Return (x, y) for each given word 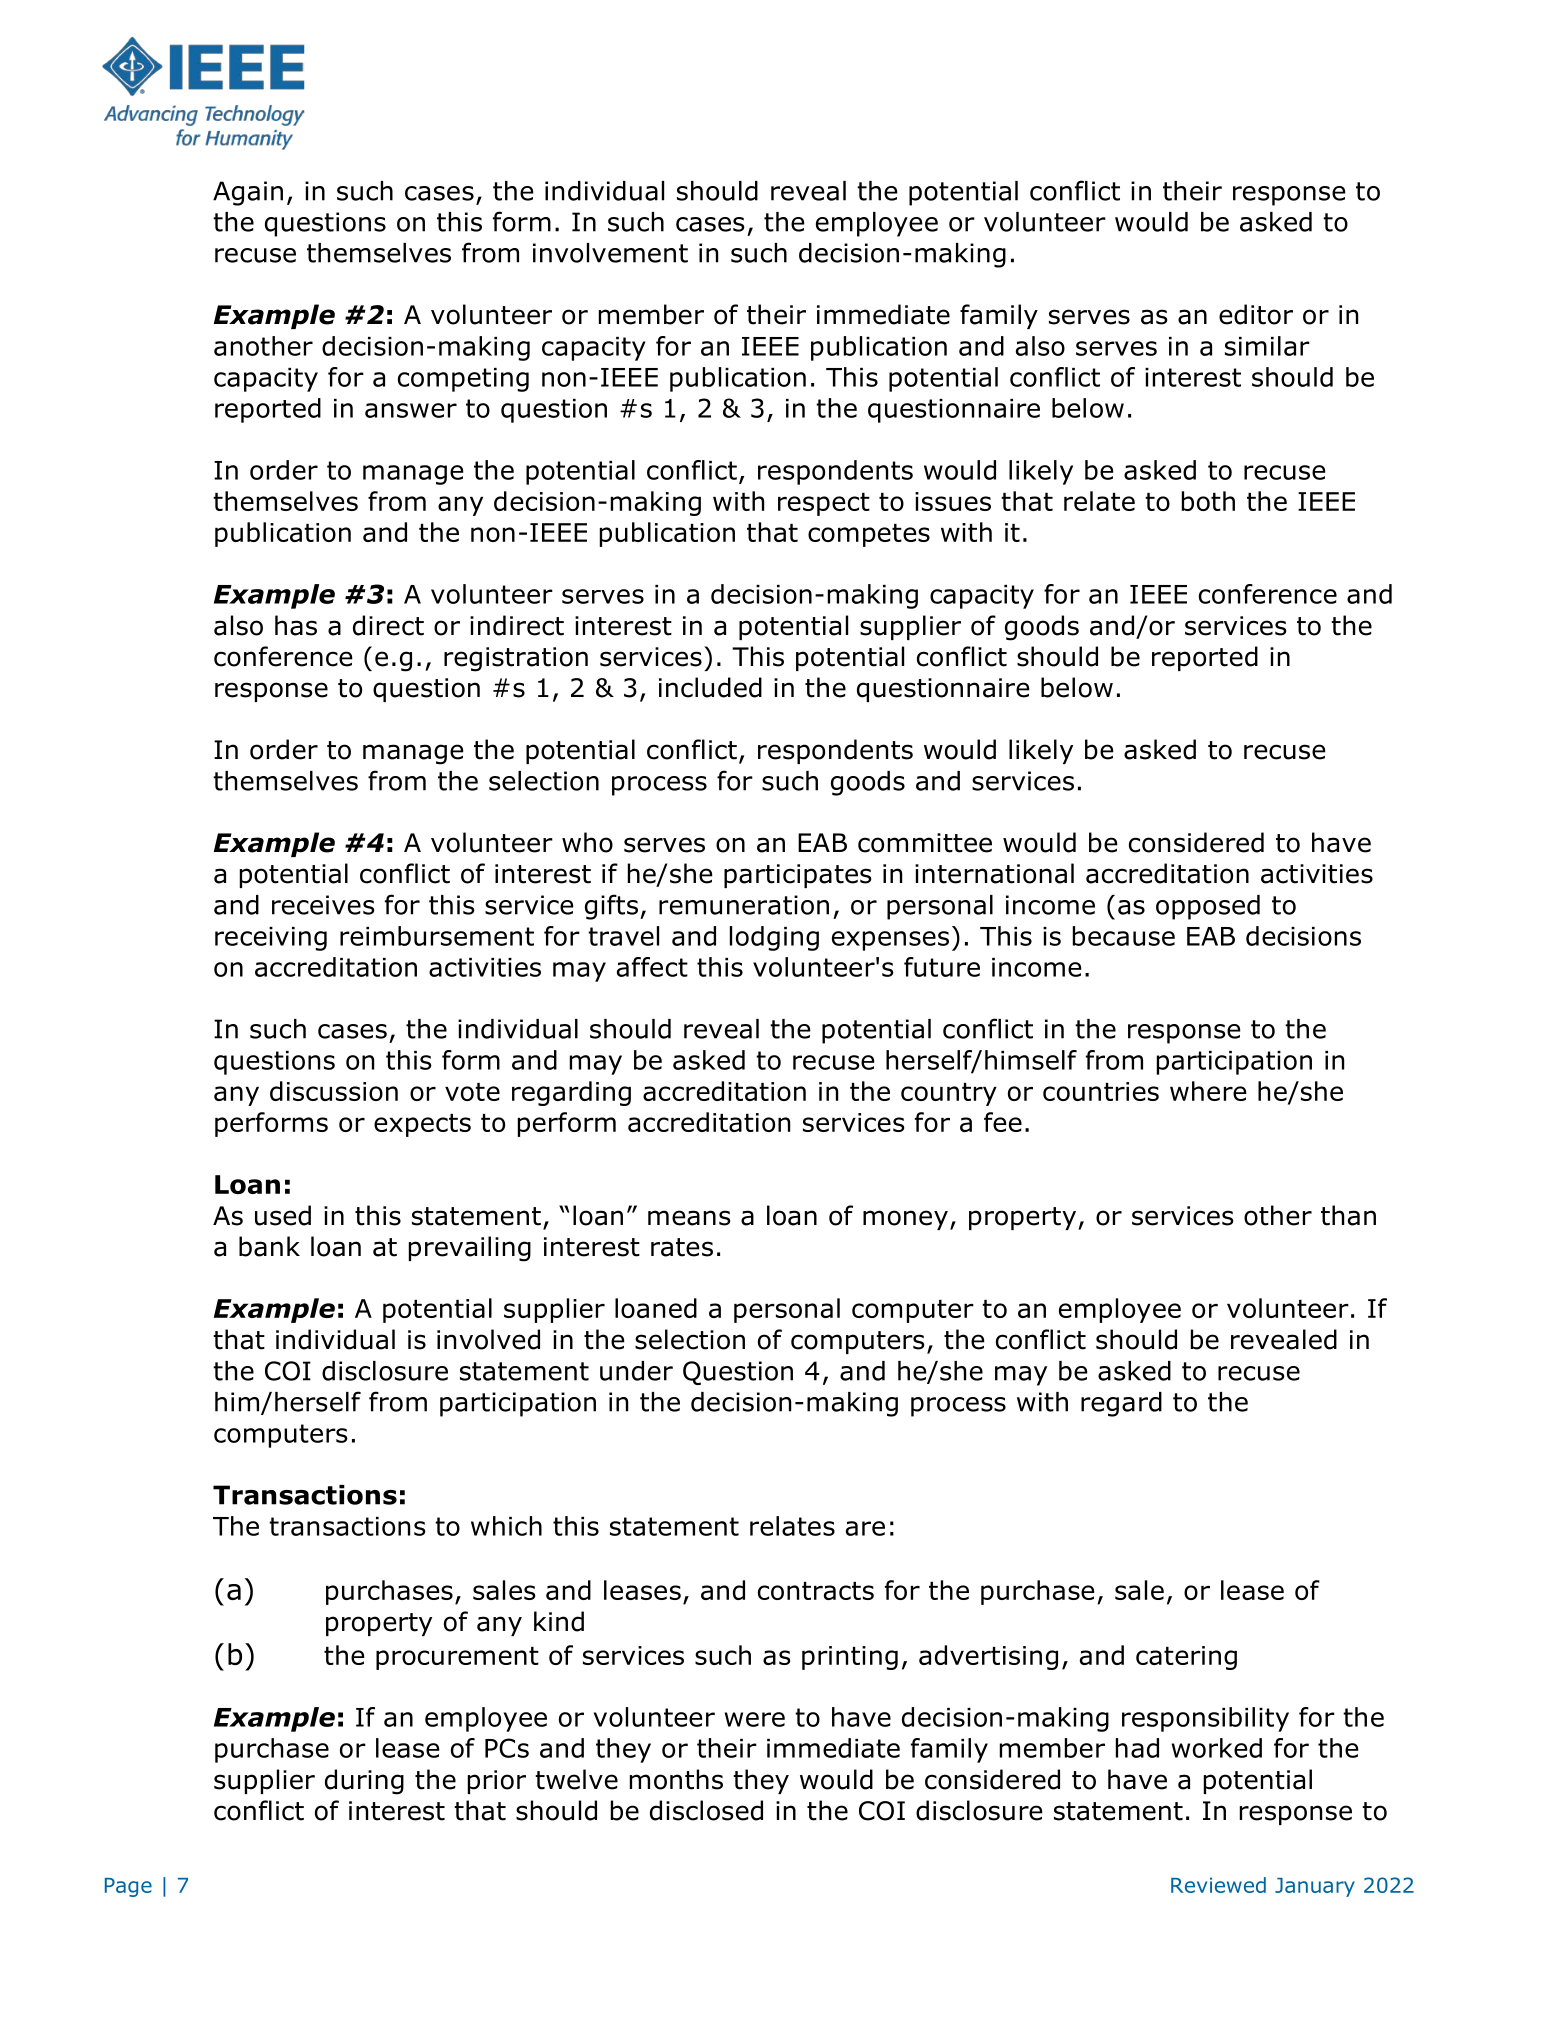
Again (248, 193)
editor (1256, 314)
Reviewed (1218, 1885)
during (364, 1782)
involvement (610, 253)
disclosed (706, 1810)
